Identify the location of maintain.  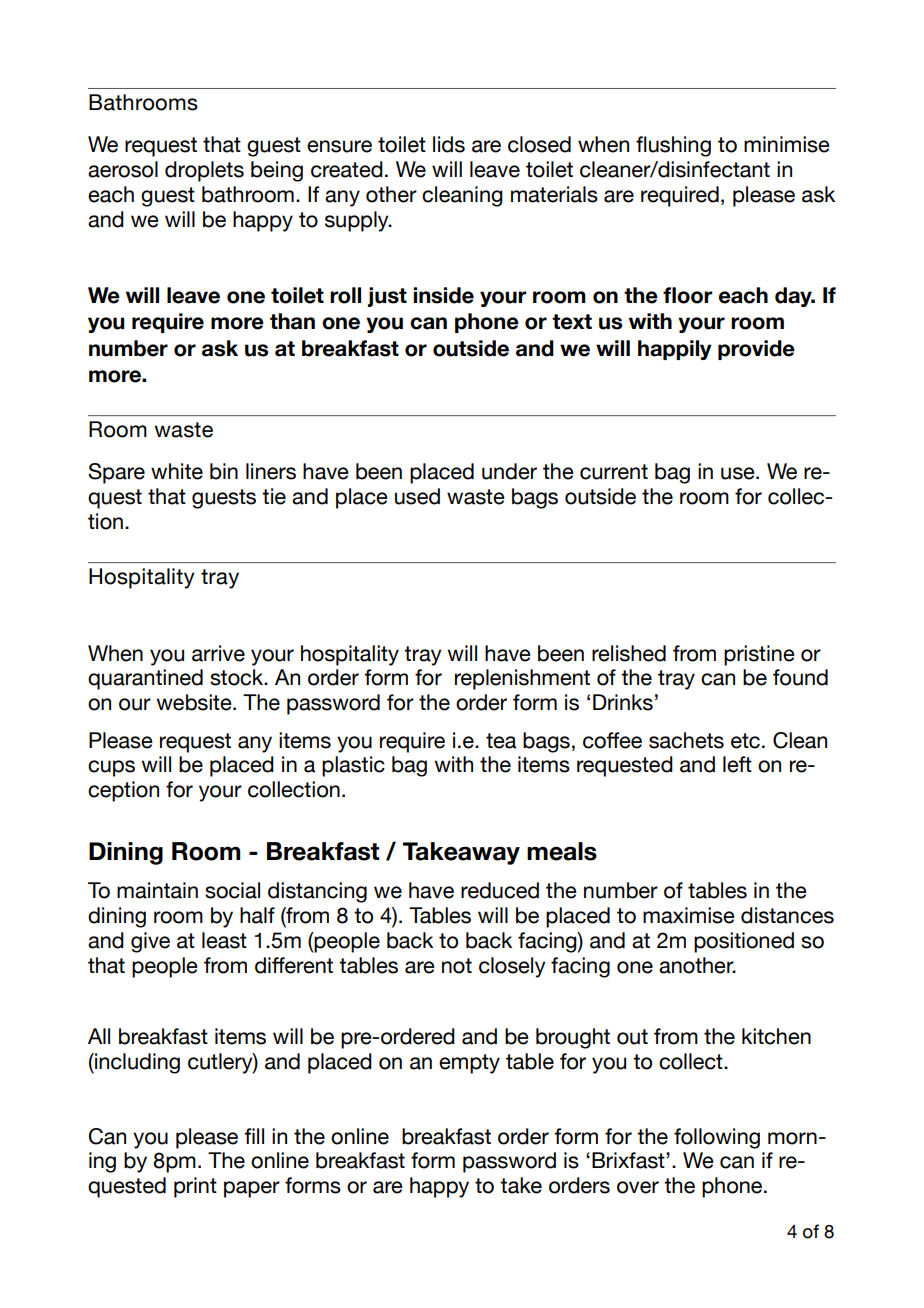
(157, 890).
